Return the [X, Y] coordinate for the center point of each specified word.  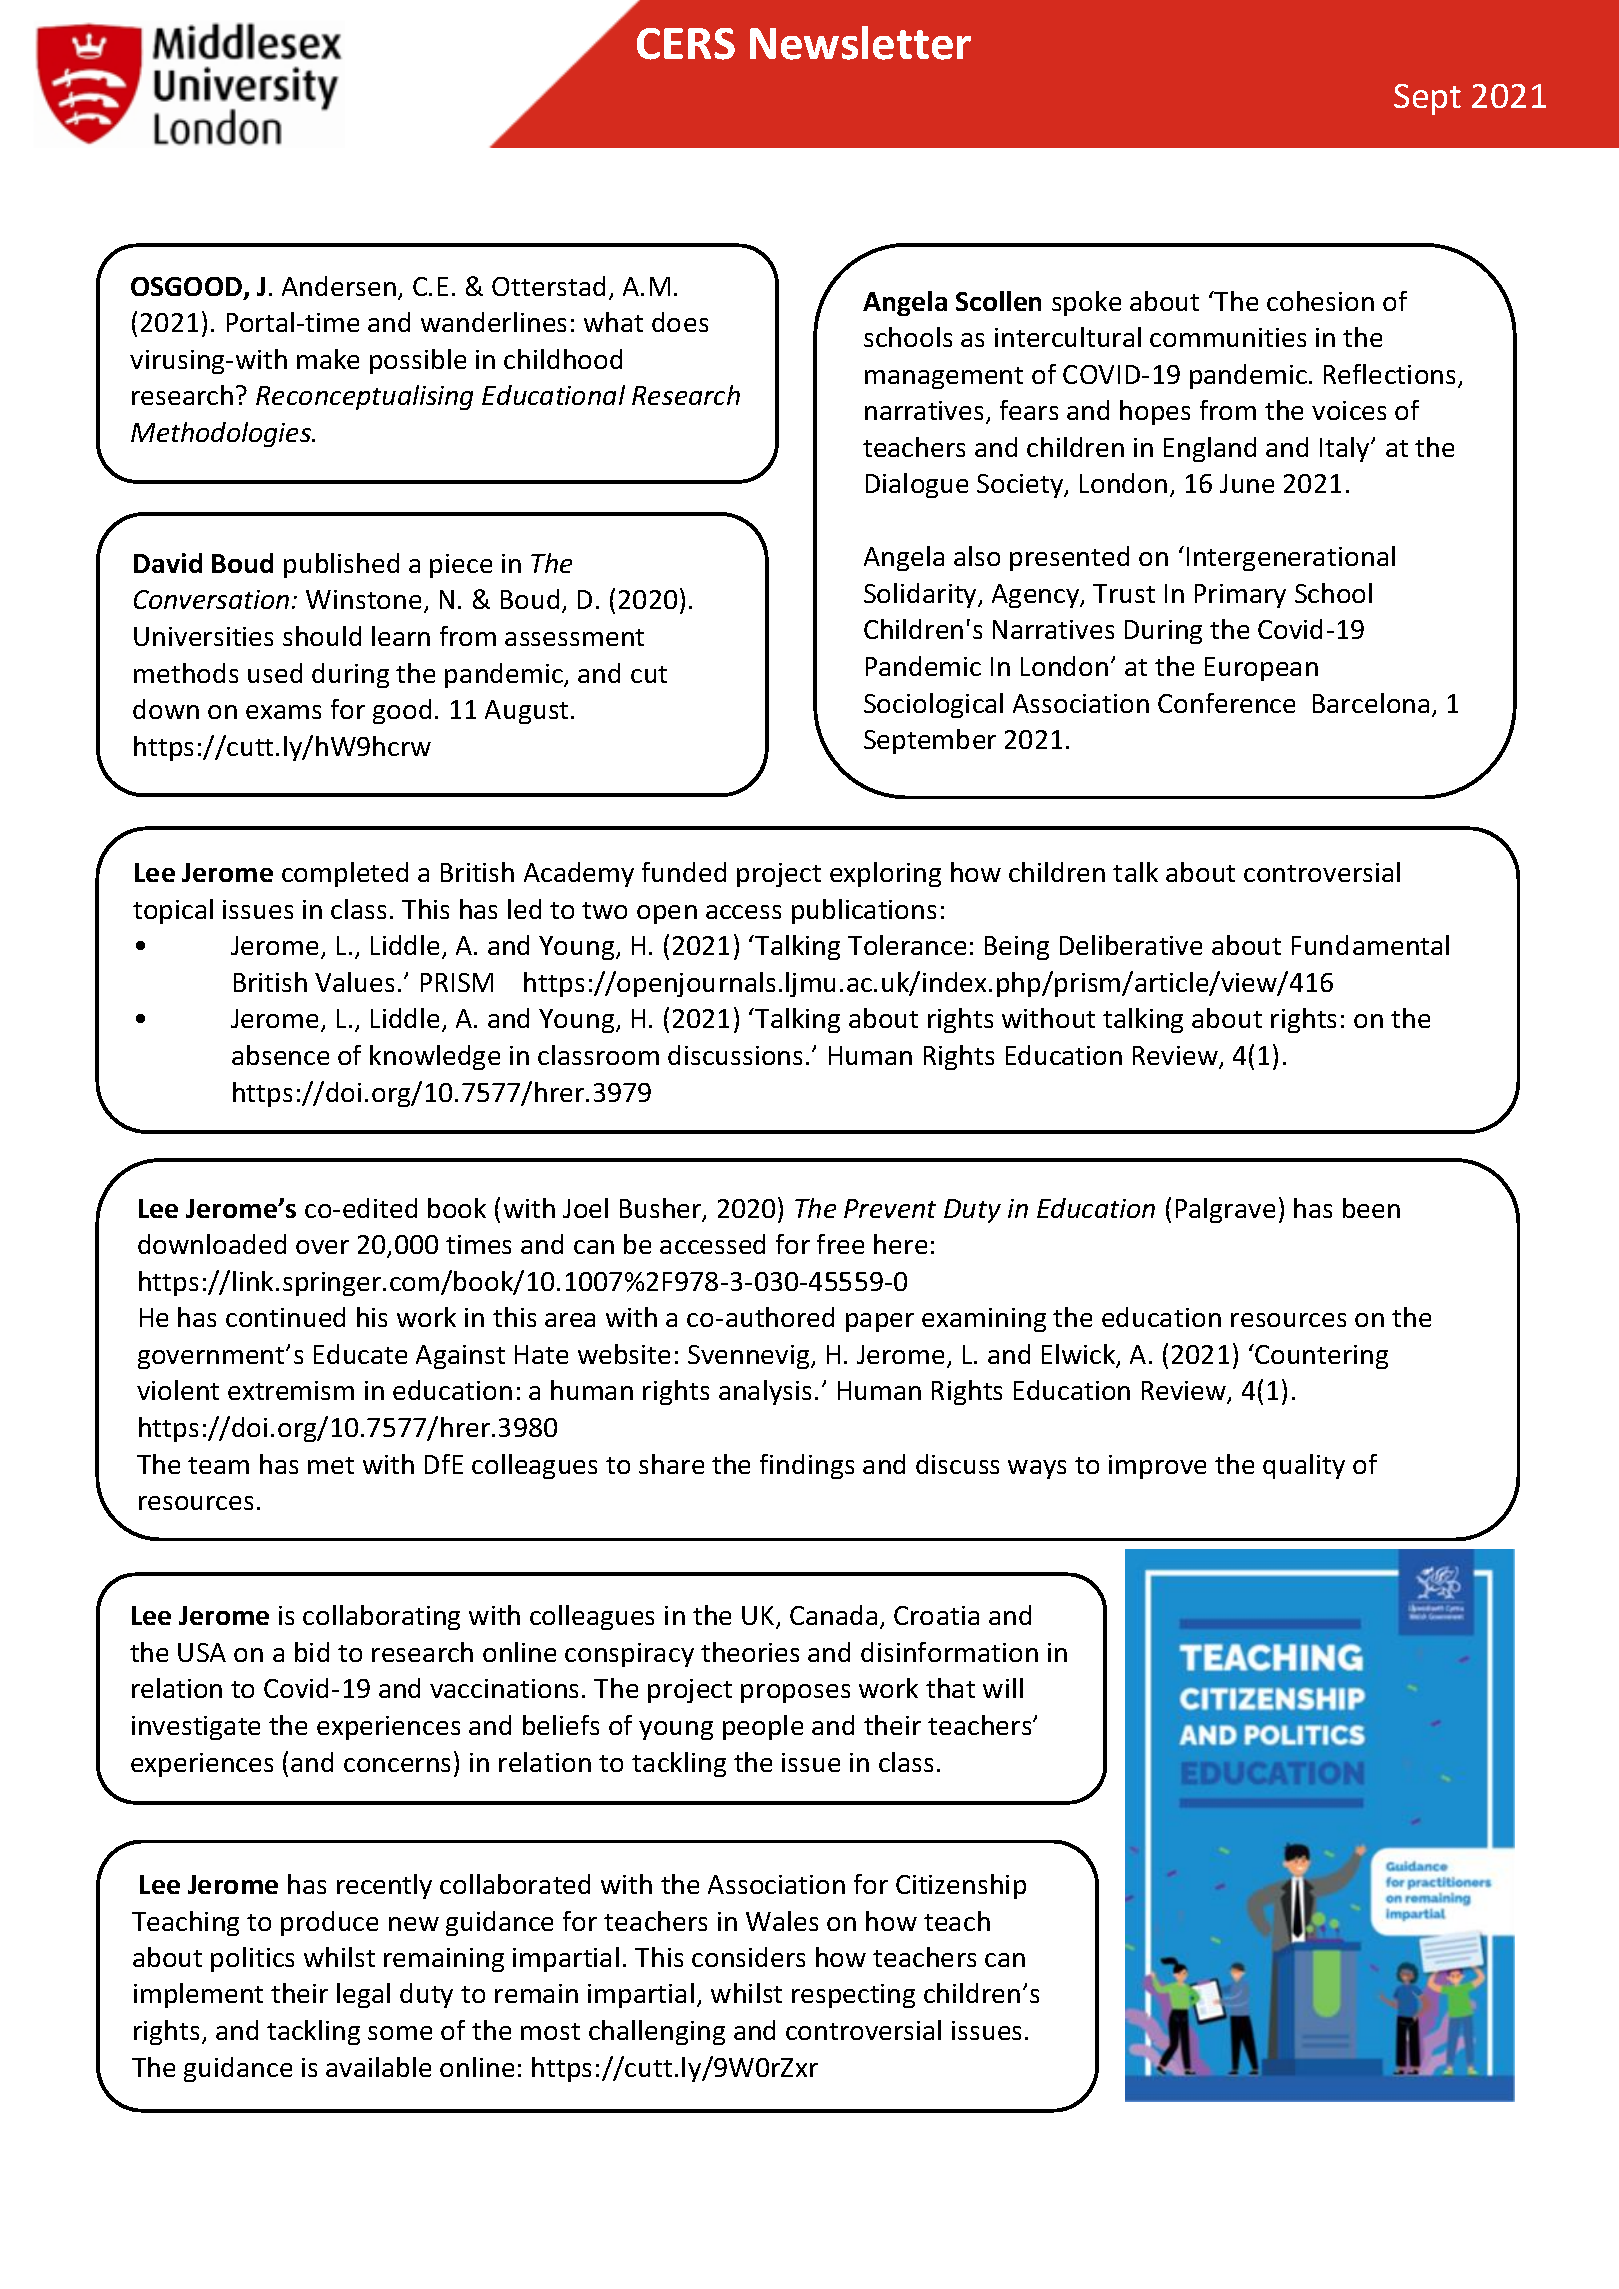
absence [280, 1055]
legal [363, 1995]
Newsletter [860, 43]
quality [1304, 1466]
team [218, 1465]
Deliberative [1131, 945]
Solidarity [921, 595]
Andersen [339, 286]
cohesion [1320, 301]
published [341, 565]
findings [807, 1466]
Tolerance [907, 945]
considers [748, 1957]
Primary [1240, 596]
